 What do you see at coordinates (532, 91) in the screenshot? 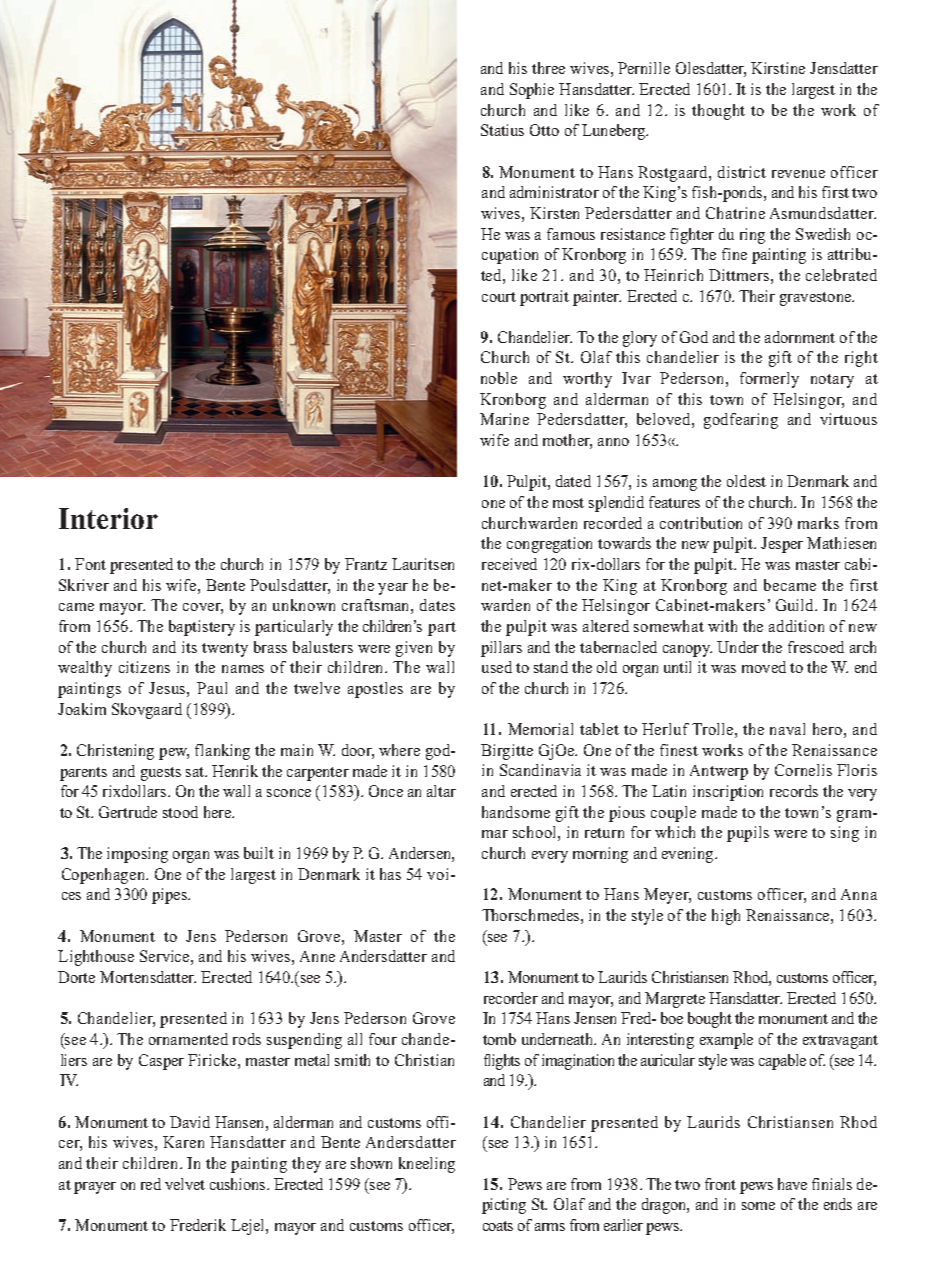
I see `Sophie` at bounding box center [532, 91].
